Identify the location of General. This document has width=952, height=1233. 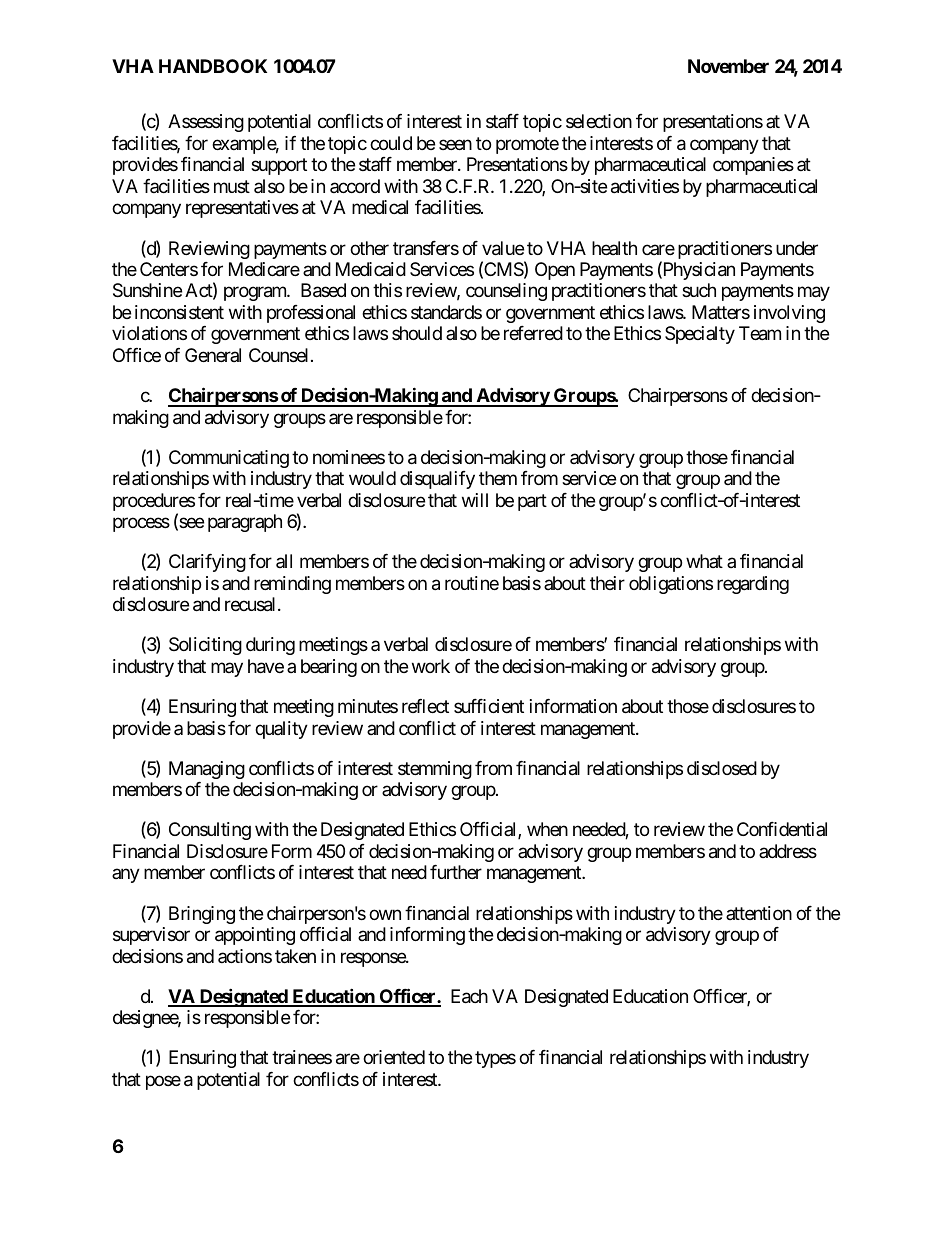
(213, 355).
